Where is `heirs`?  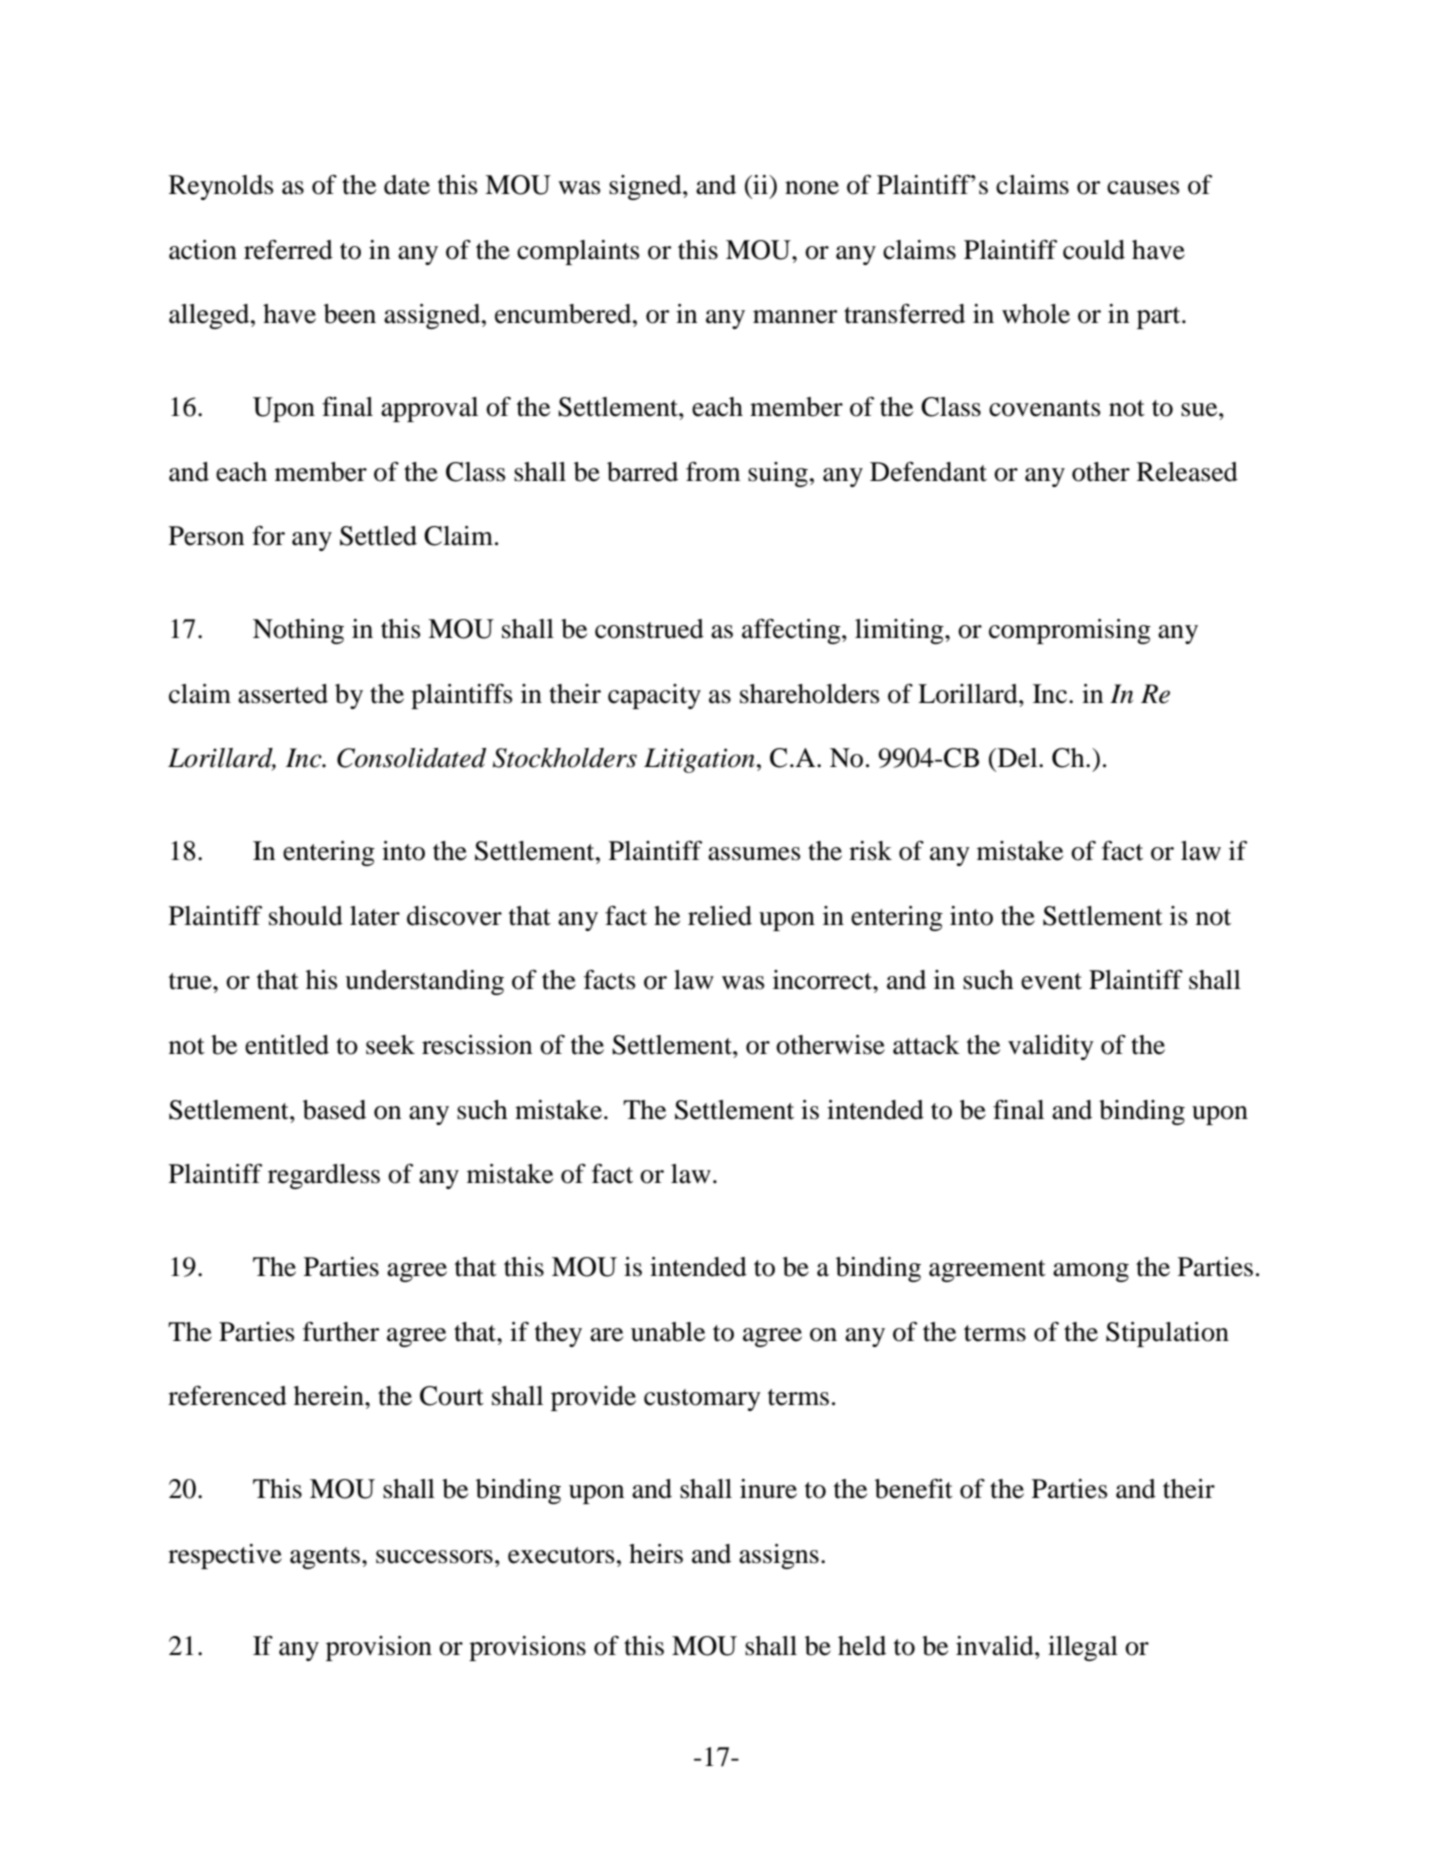
heirs is located at coordinates (656, 1554).
